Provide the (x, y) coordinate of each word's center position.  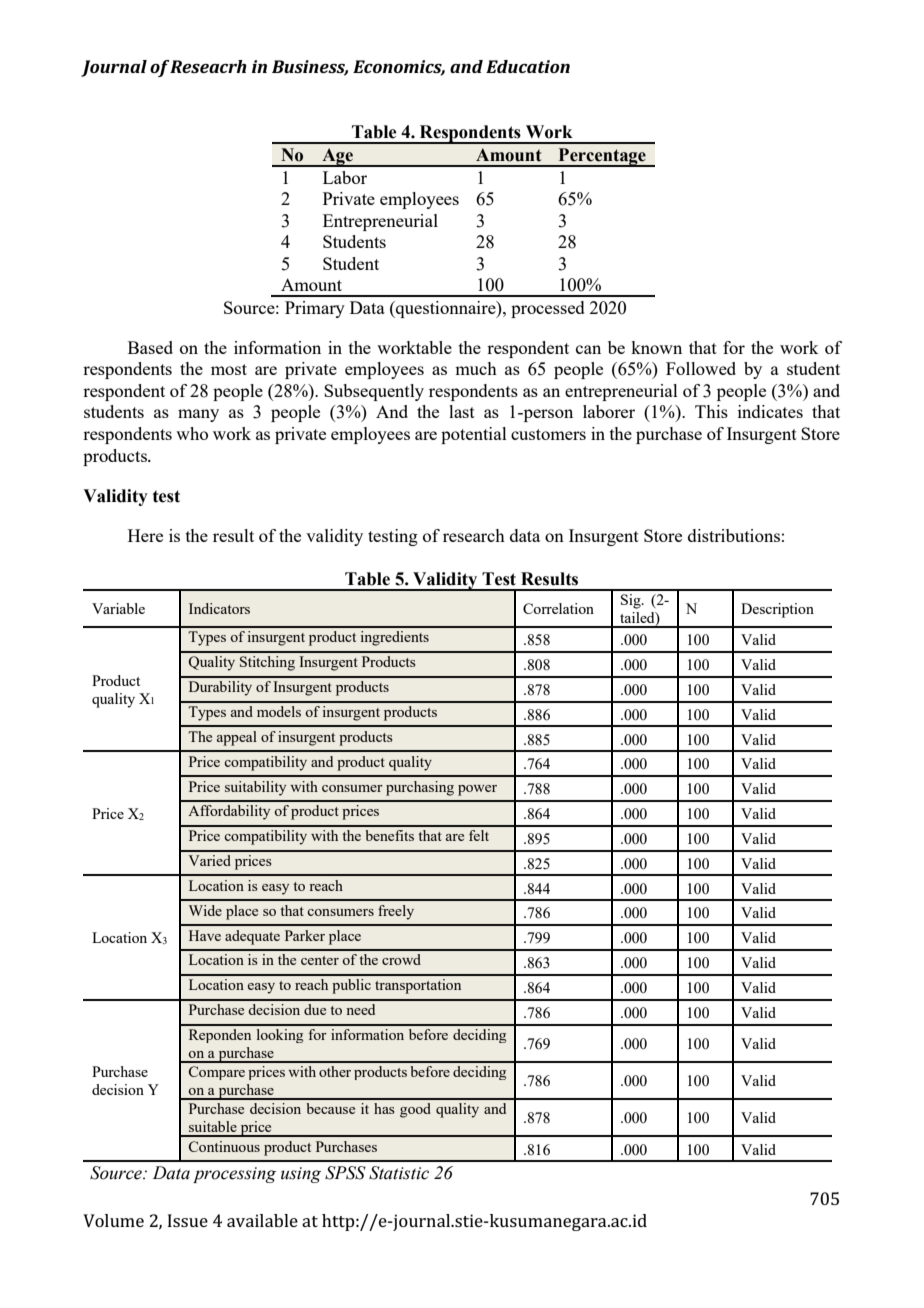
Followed (701, 368)
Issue (188, 1220)
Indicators (219, 608)
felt (479, 835)
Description (777, 610)
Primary (315, 309)
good (415, 1110)
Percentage (602, 157)
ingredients (394, 638)
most (229, 369)
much (476, 368)
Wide (205, 910)
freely (396, 912)
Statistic (399, 1173)
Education (528, 66)
